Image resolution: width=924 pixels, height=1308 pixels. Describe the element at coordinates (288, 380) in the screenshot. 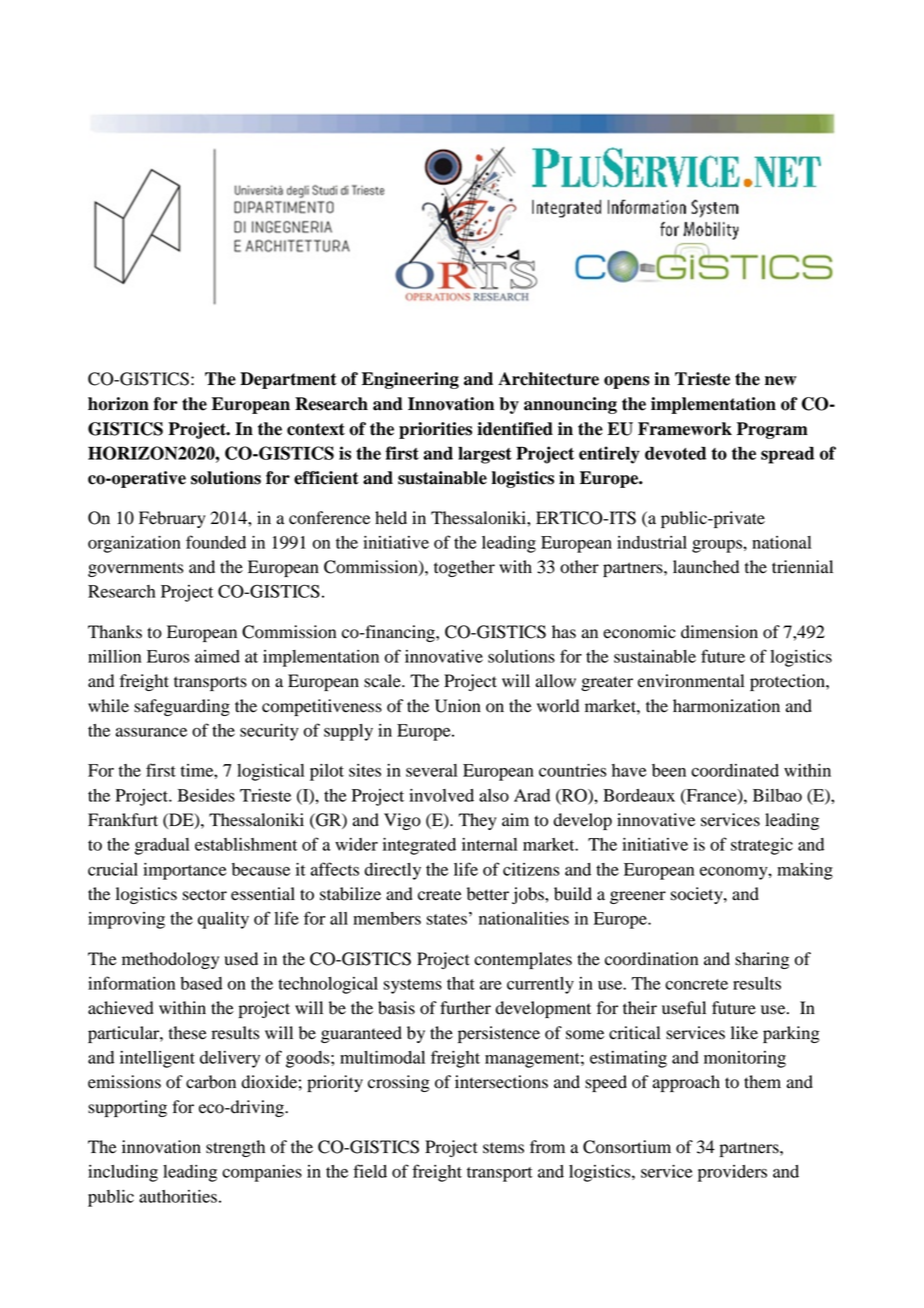

I see `Department` at that location.
